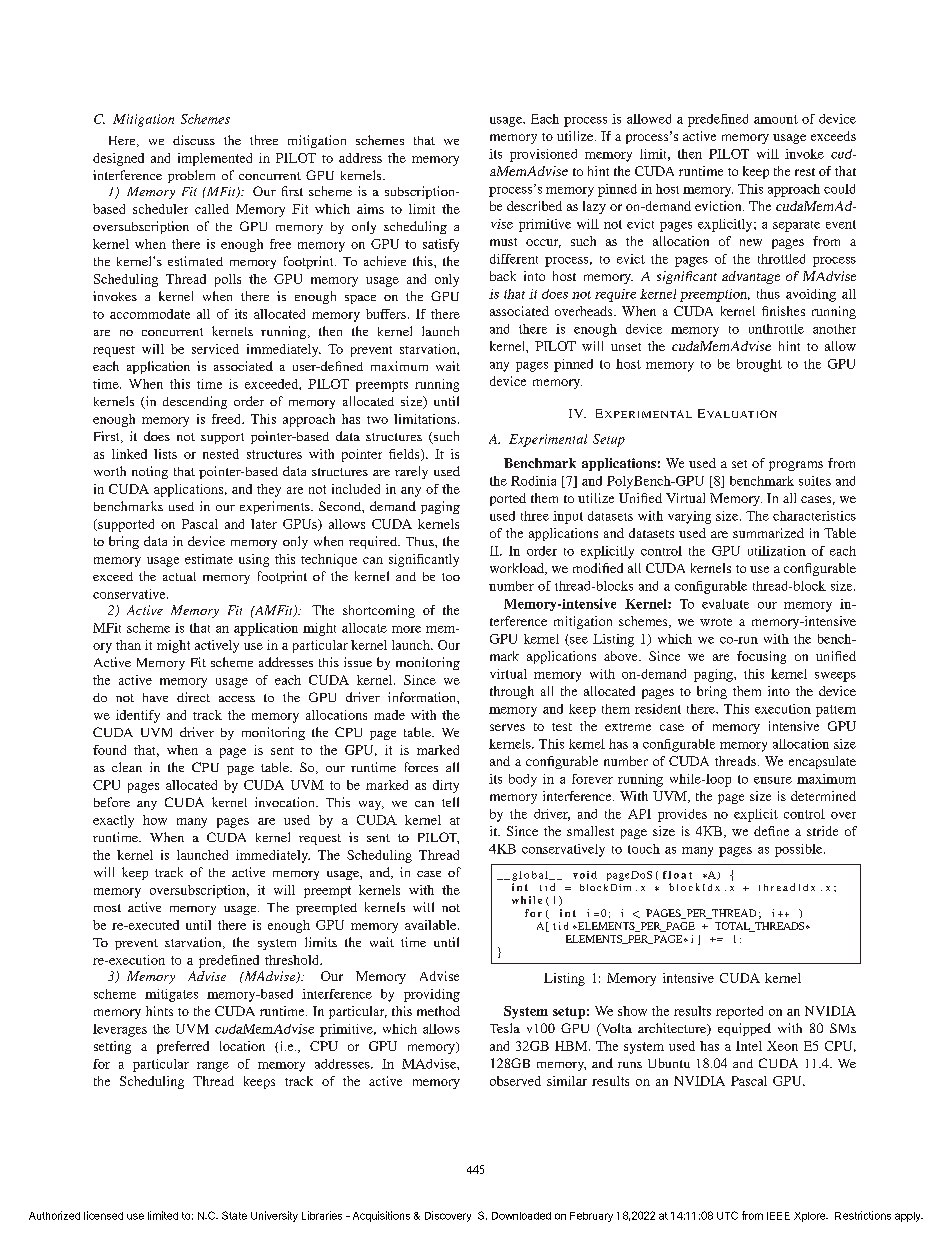 This screenshot has height=1233, width=952. Describe the element at coordinates (118, 159) in the screenshot. I see `designed` at that location.
